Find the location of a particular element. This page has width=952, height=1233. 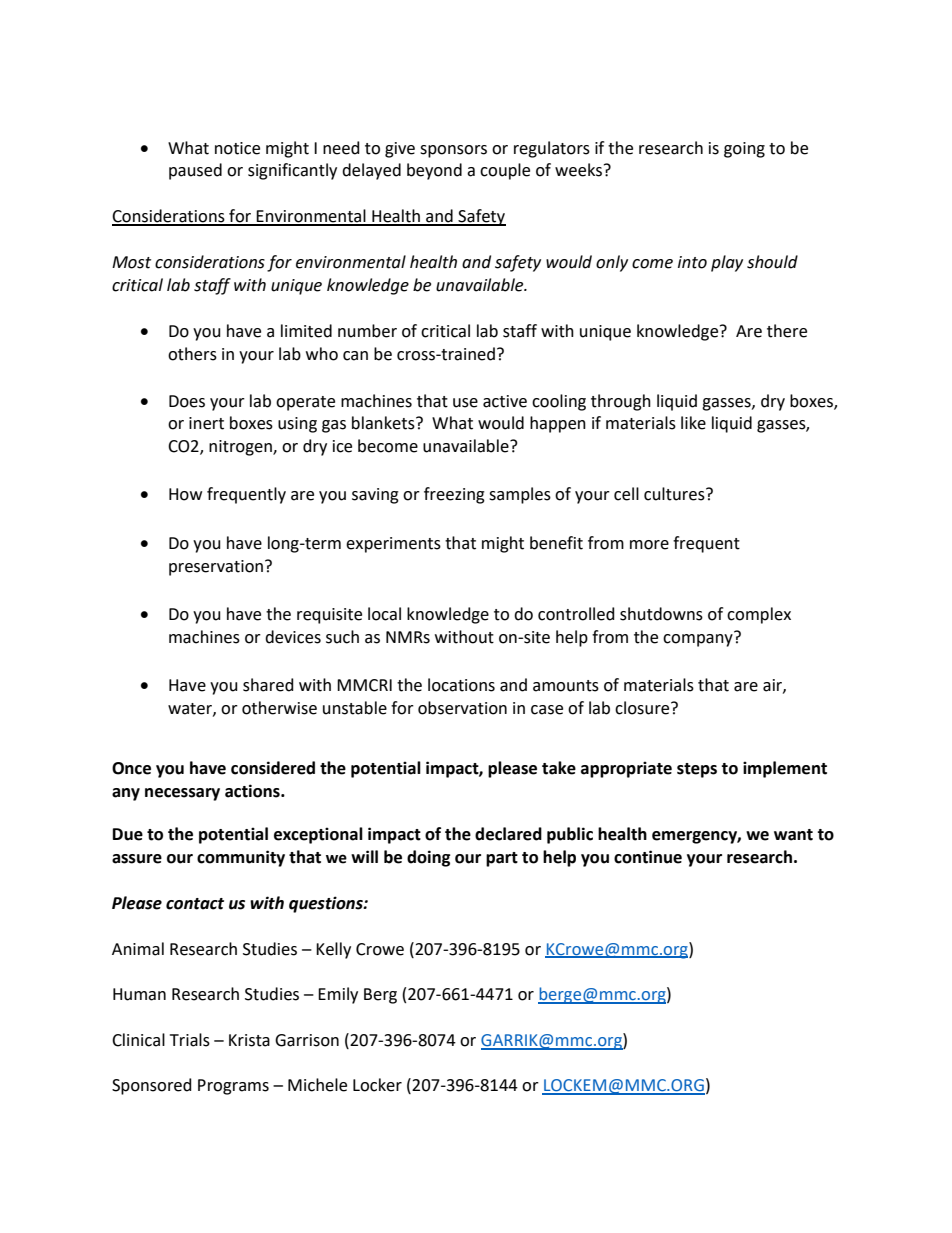

preservation is located at coordinates (216, 568).
